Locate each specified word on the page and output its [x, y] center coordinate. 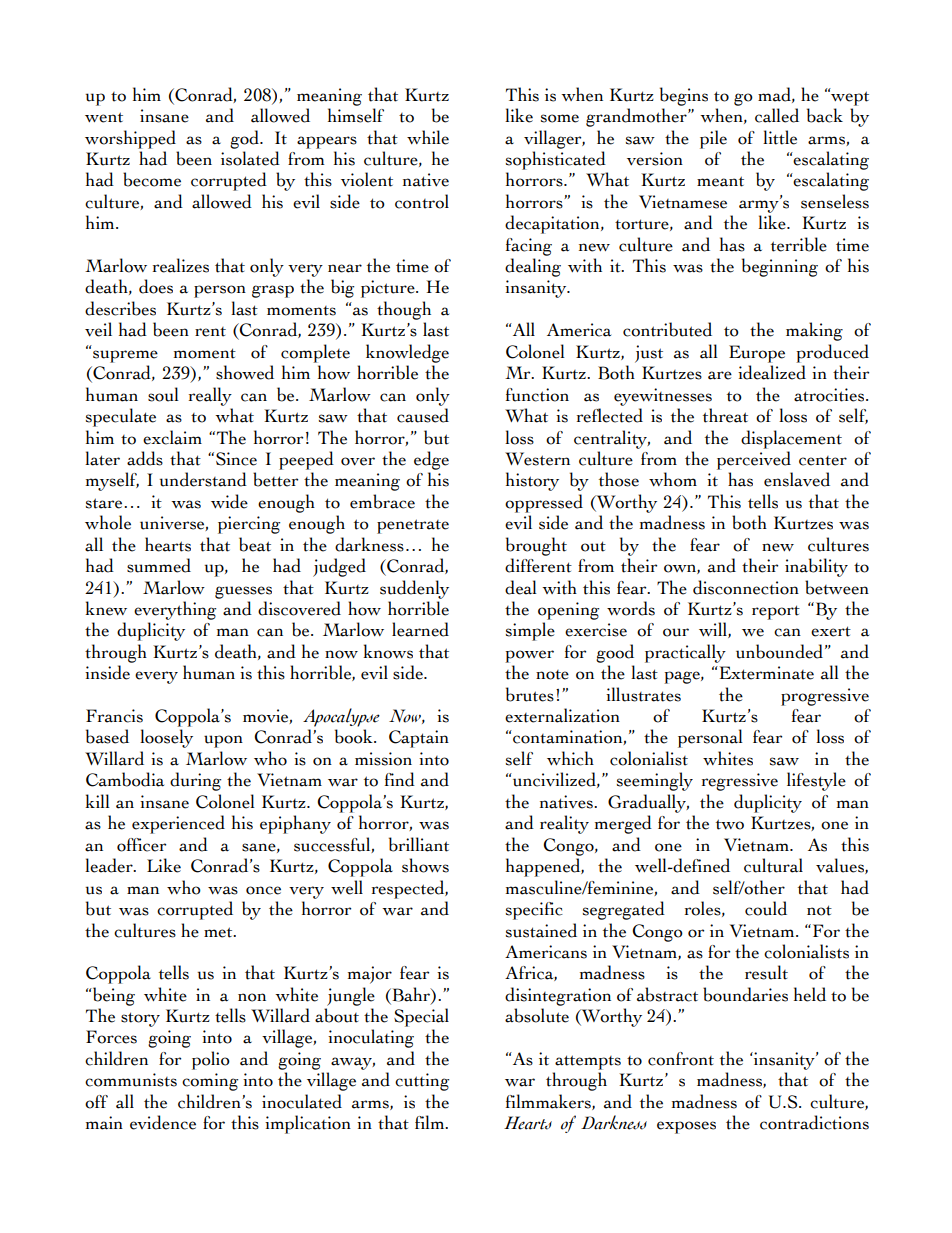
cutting [422, 1082]
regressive [740, 782]
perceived [754, 460]
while [428, 137]
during [195, 781]
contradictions [814, 1122]
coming [210, 1082]
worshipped [130, 139]
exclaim [172, 437]
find [400, 779]
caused [423, 415]
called [777, 115]
